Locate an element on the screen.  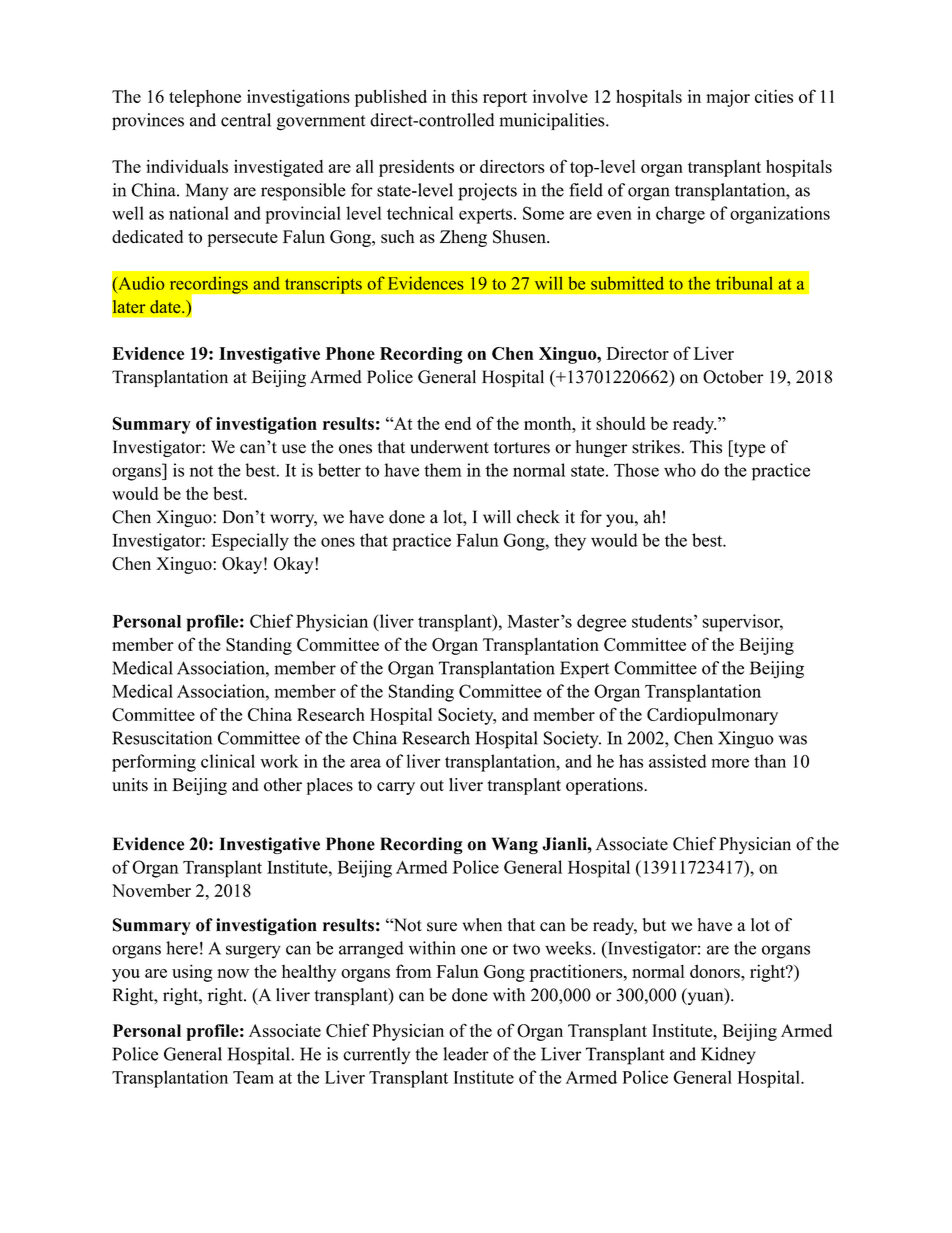
students is located at coordinates (662, 621).
